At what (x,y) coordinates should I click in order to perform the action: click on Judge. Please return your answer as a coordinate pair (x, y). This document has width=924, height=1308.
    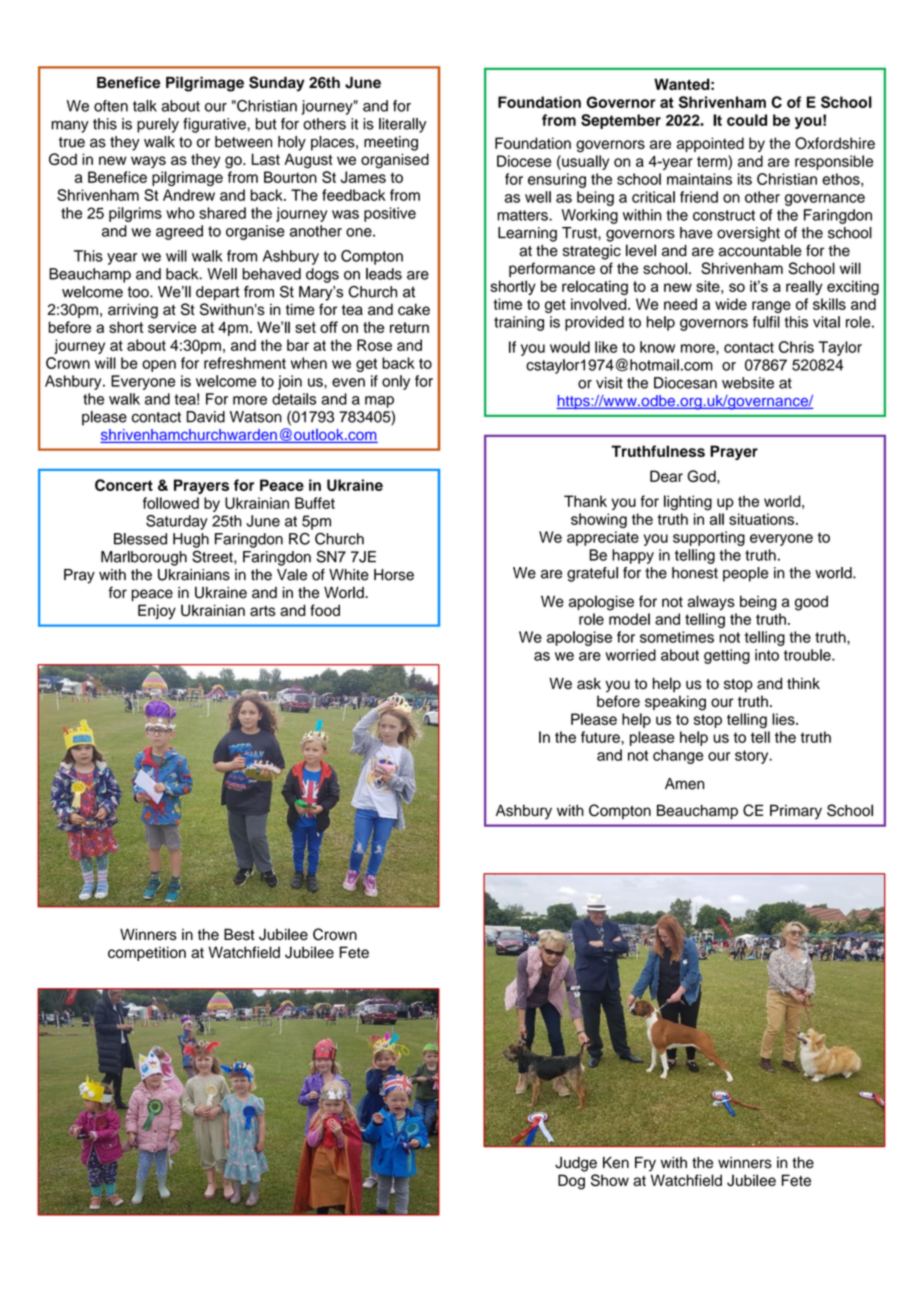
    Looking at the image, I should click on (576, 1164).
